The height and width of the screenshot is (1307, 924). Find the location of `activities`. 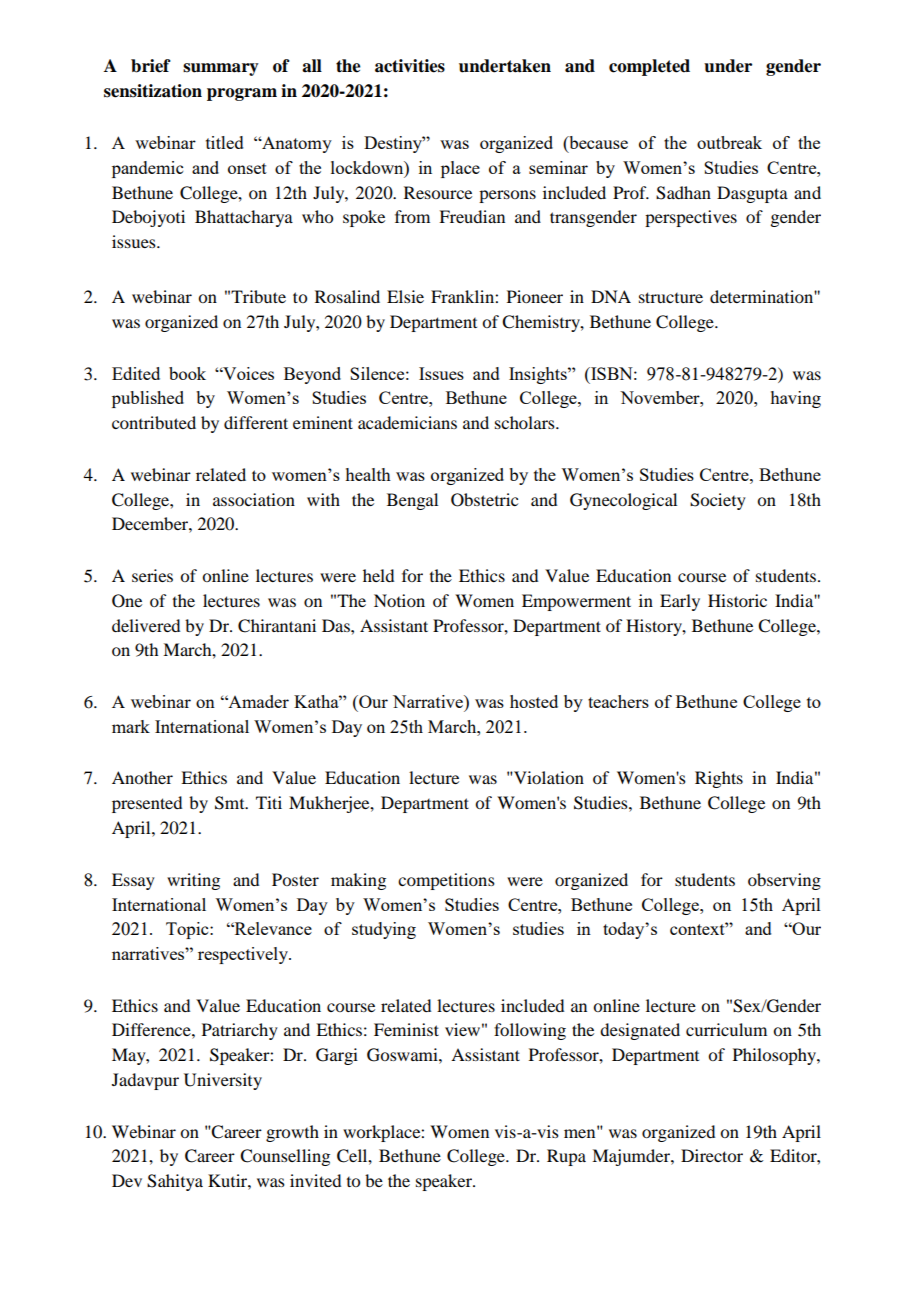

activities is located at coordinates (410, 66).
